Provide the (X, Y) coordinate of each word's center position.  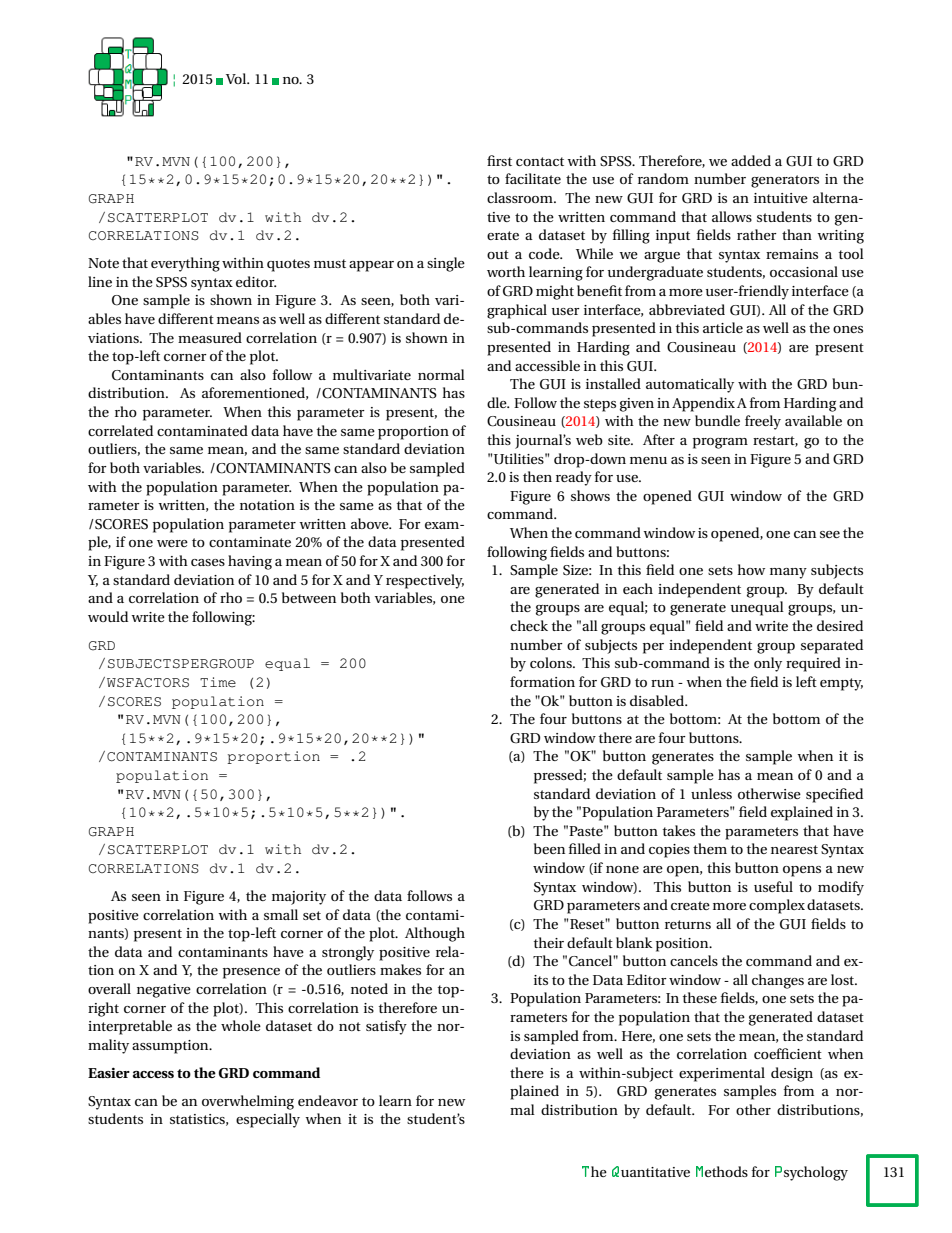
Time (218, 682)
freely (763, 422)
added (751, 160)
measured (210, 337)
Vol (237, 78)
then (537, 476)
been (549, 848)
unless (711, 793)
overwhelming (248, 1102)
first (499, 160)
